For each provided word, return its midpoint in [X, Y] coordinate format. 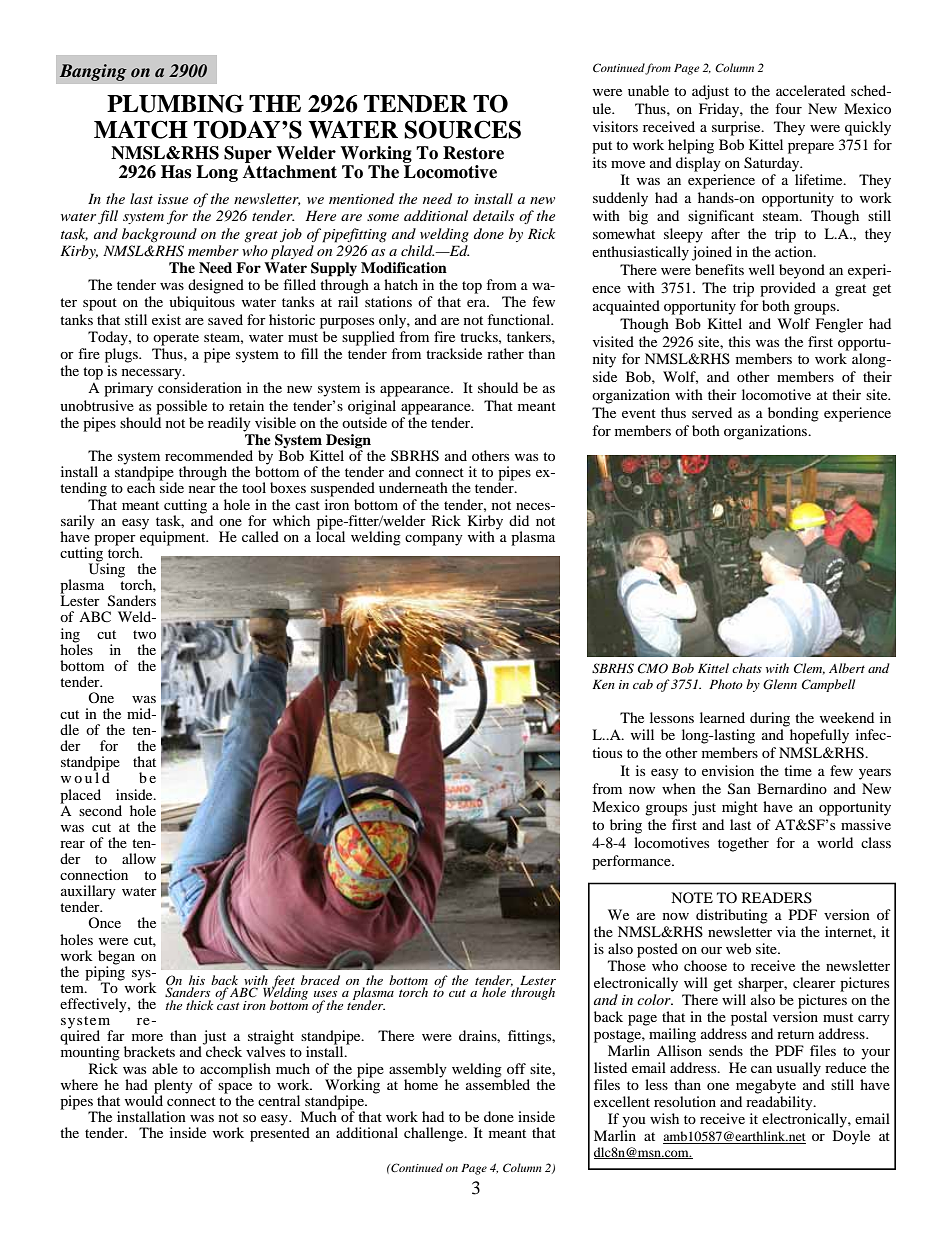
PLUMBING [175, 103]
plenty [173, 1086]
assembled [498, 1083]
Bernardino [792, 788]
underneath [413, 487]
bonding [793, 414]
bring [626, 826]
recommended [209, 455]
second [100, 810]
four [788, 108]
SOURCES [462, 129]
